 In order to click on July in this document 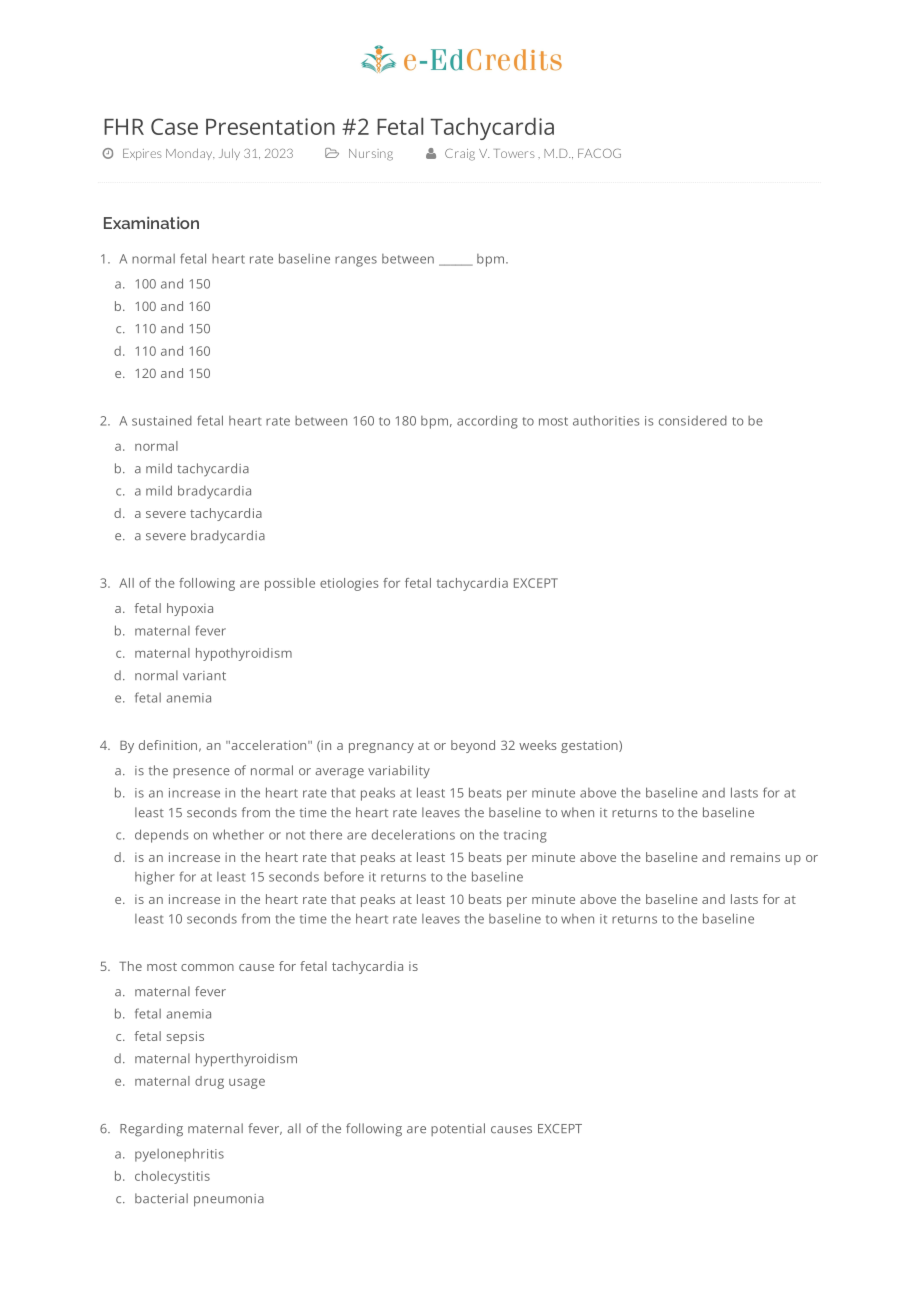, I will do `click(229, 154)`.
